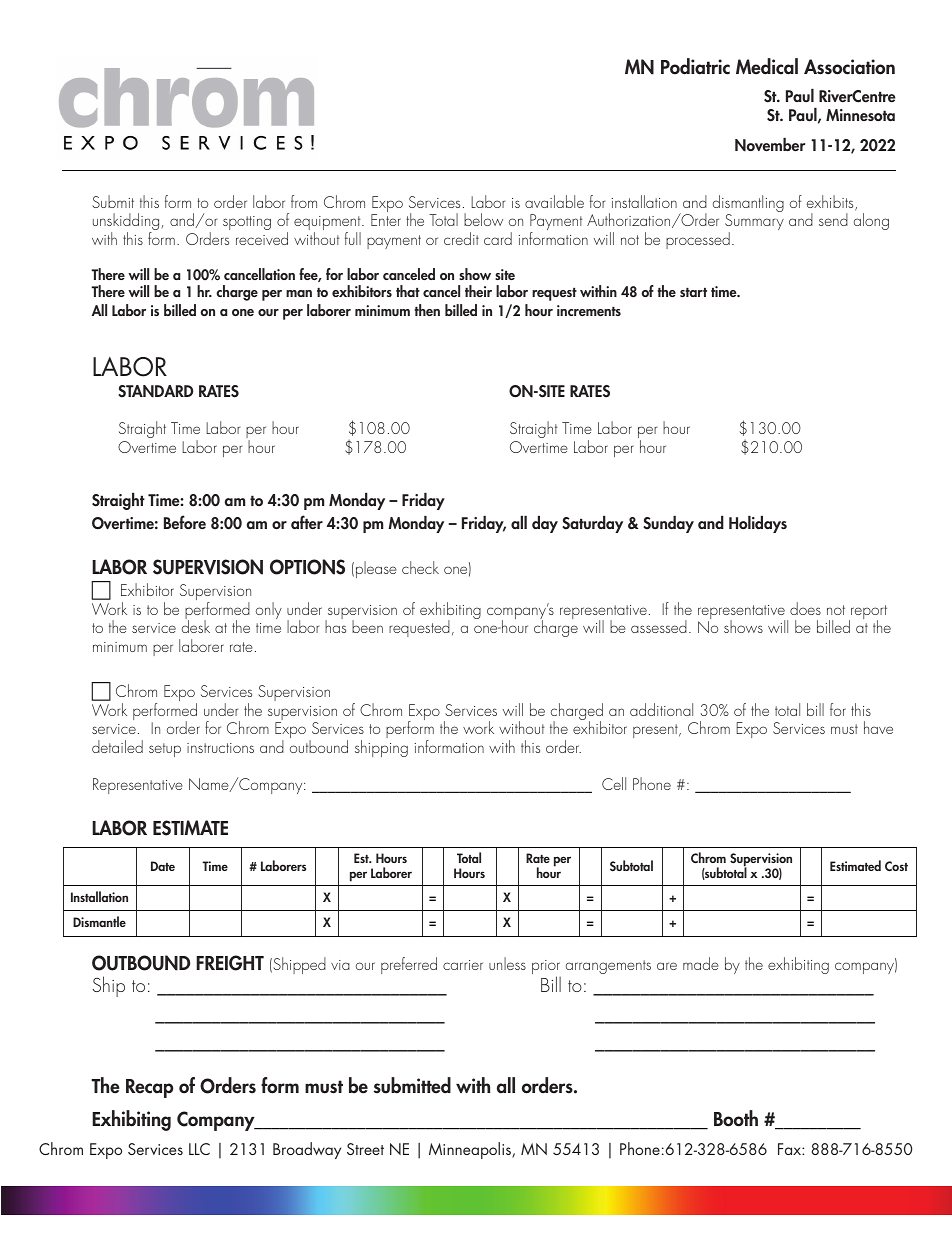 Image resolution: width=952 pixels, height=1233 pixels. I want to click on from, so click(304, 201).
